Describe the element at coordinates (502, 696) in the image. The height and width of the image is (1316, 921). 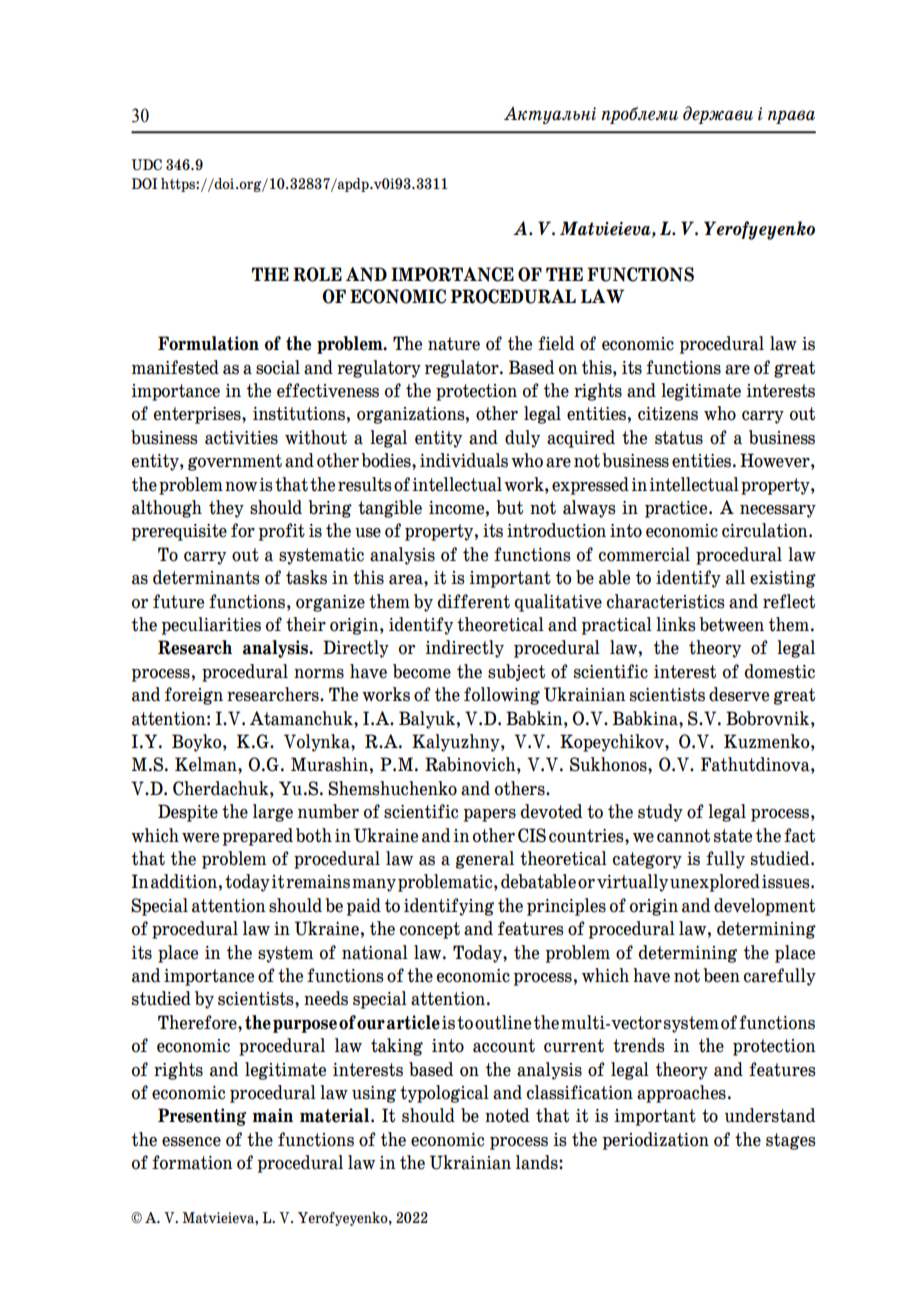
I see `following` at that location.
